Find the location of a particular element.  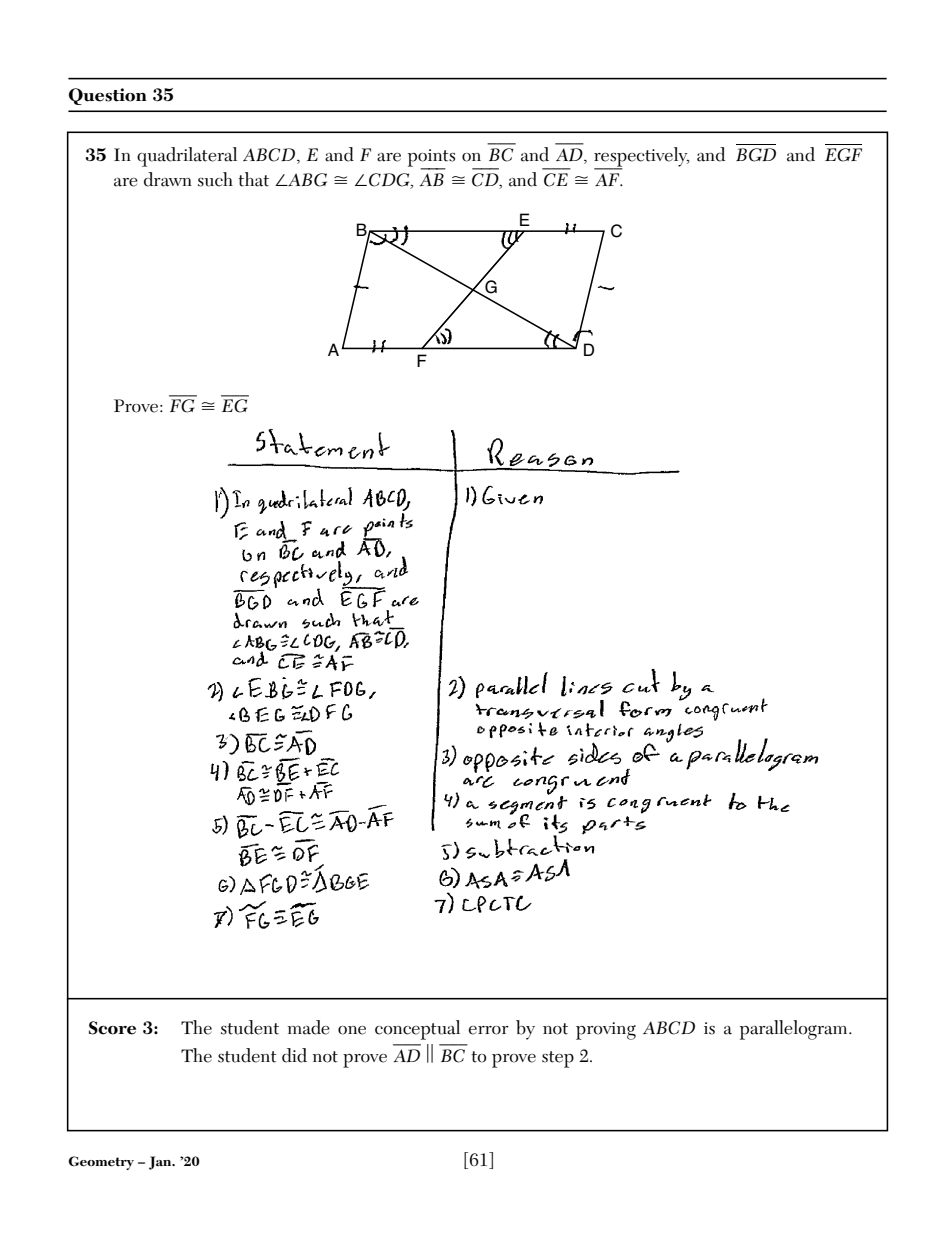

parallelogram is located at coordinates (795, 1030).
